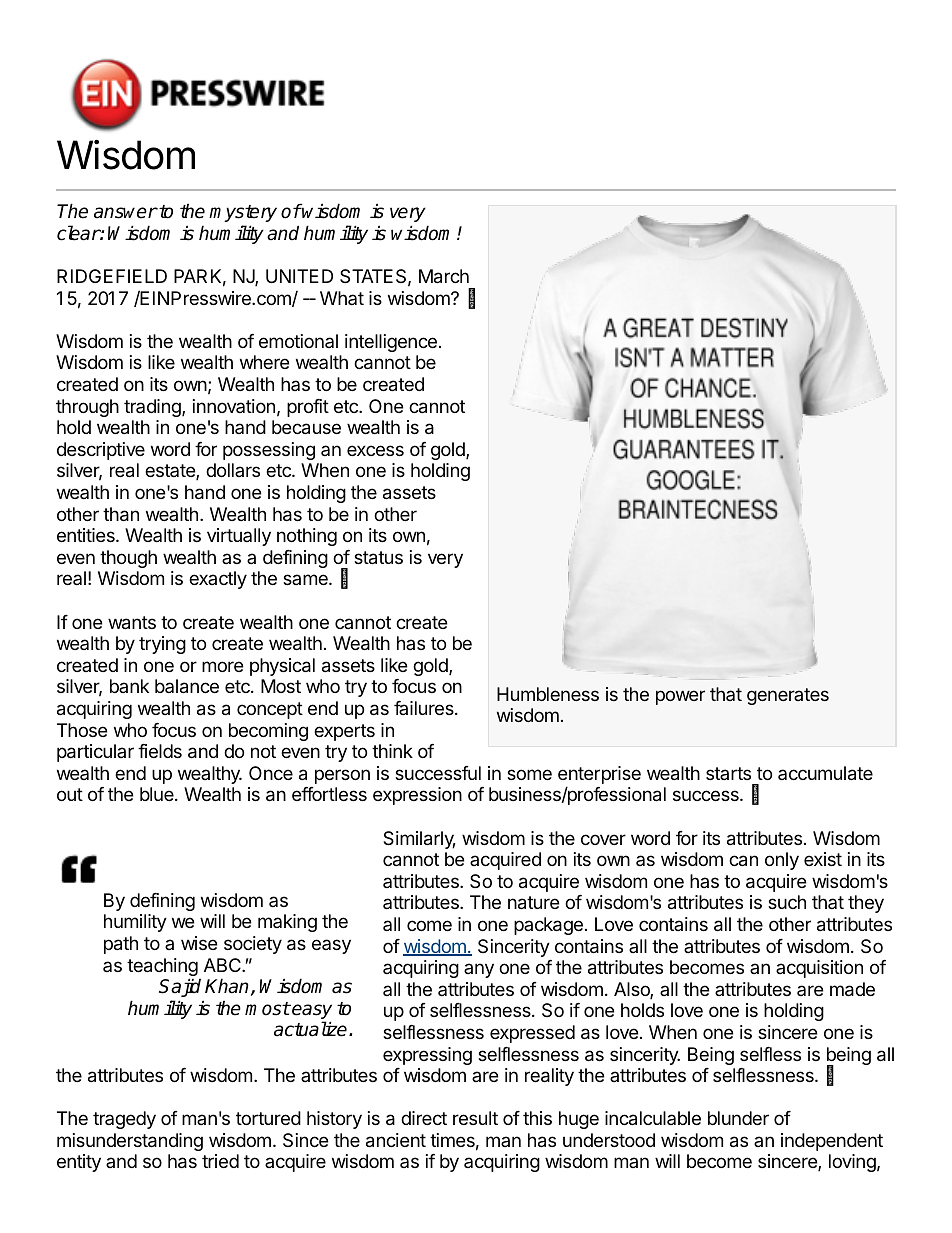 Image resolution: width=952 pixels, height=1233 pixels. What do you see at coordinates (782, 861) in the screenshot?
I see `only` at bounding box center [782, 861].
